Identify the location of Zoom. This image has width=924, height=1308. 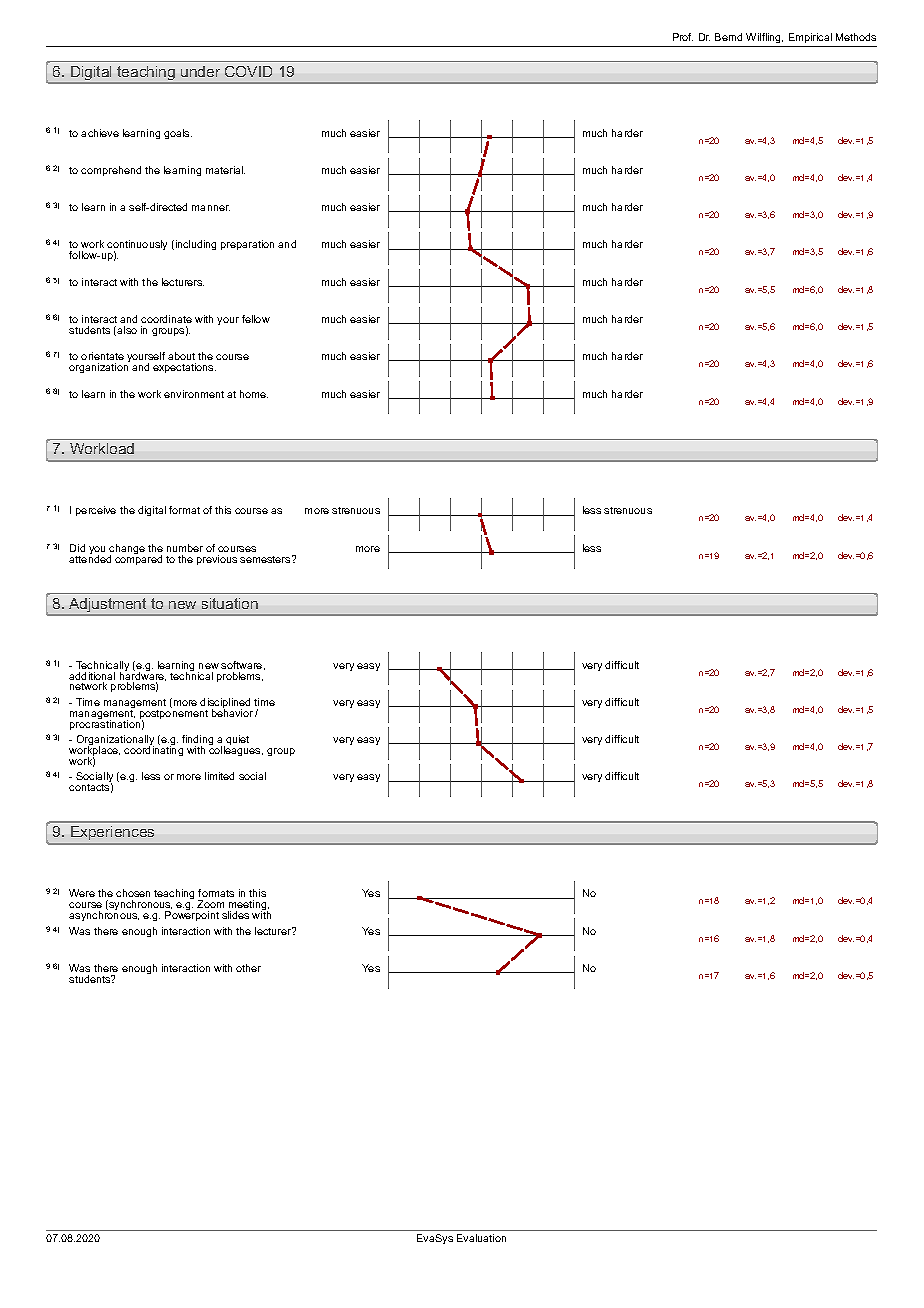
(210, 904).
